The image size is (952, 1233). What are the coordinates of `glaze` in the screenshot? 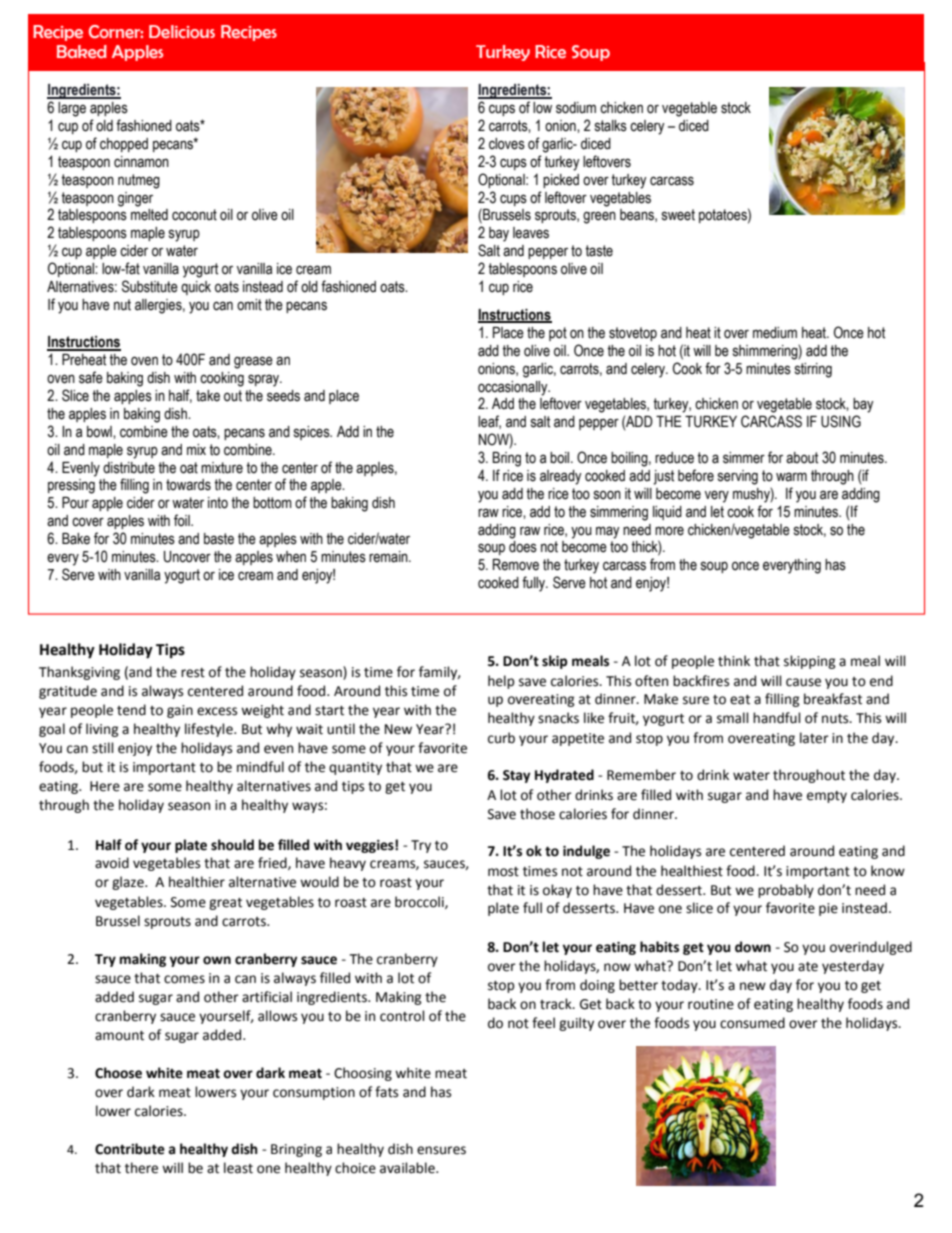 It's located at (129, 883).
